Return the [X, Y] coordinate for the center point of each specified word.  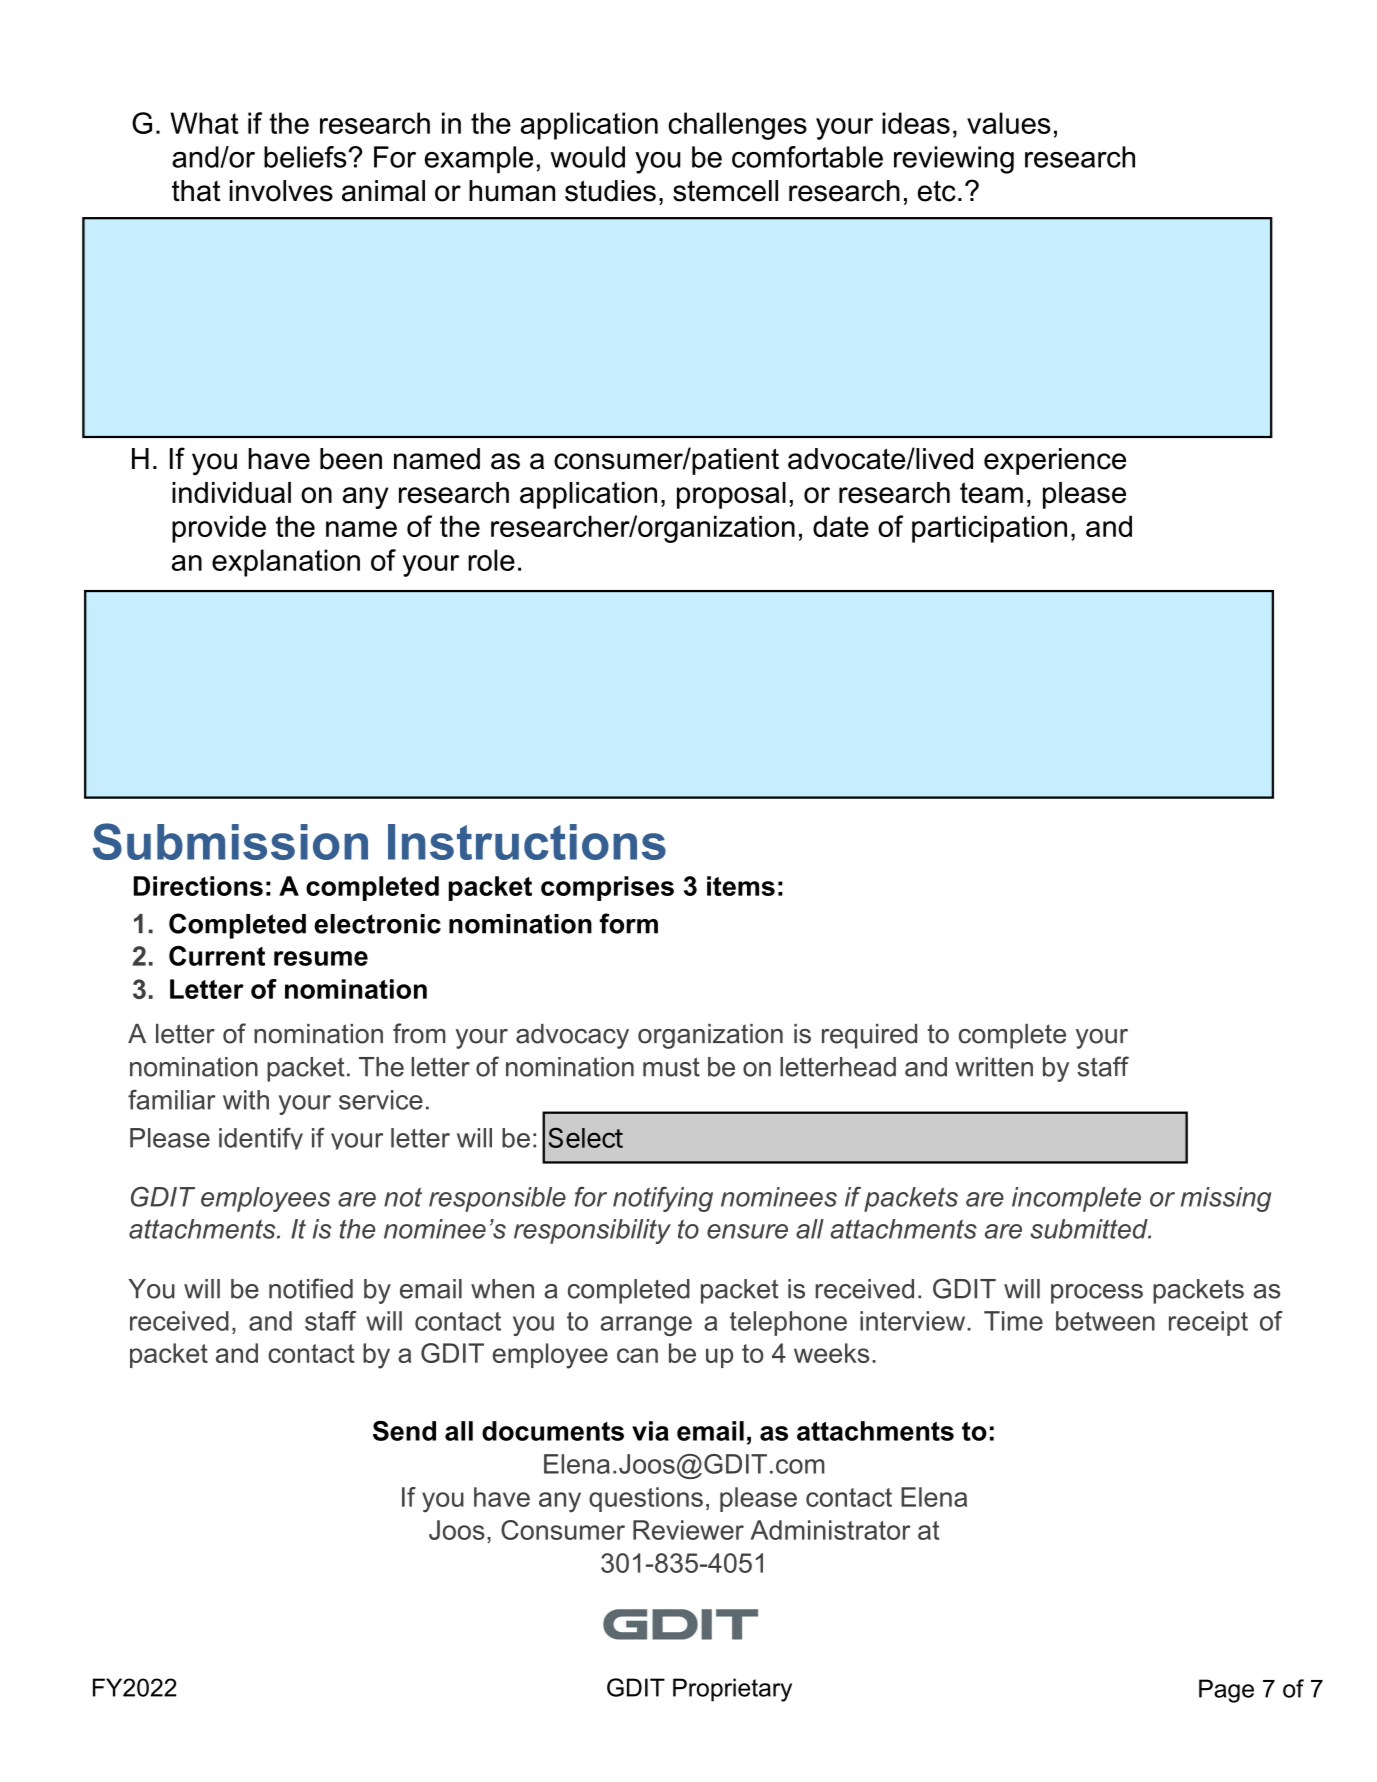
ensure [747, 1231]
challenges [737, 126]
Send [404, 1431]
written [994, 1067]
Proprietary [732, 1690]
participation [989, 529]
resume [321, 958]
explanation [286, 563]
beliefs [306, 157]
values [1009, 123]
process [1097, 1294]
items [741, 886]
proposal [731, 495]
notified [311, 1288]
